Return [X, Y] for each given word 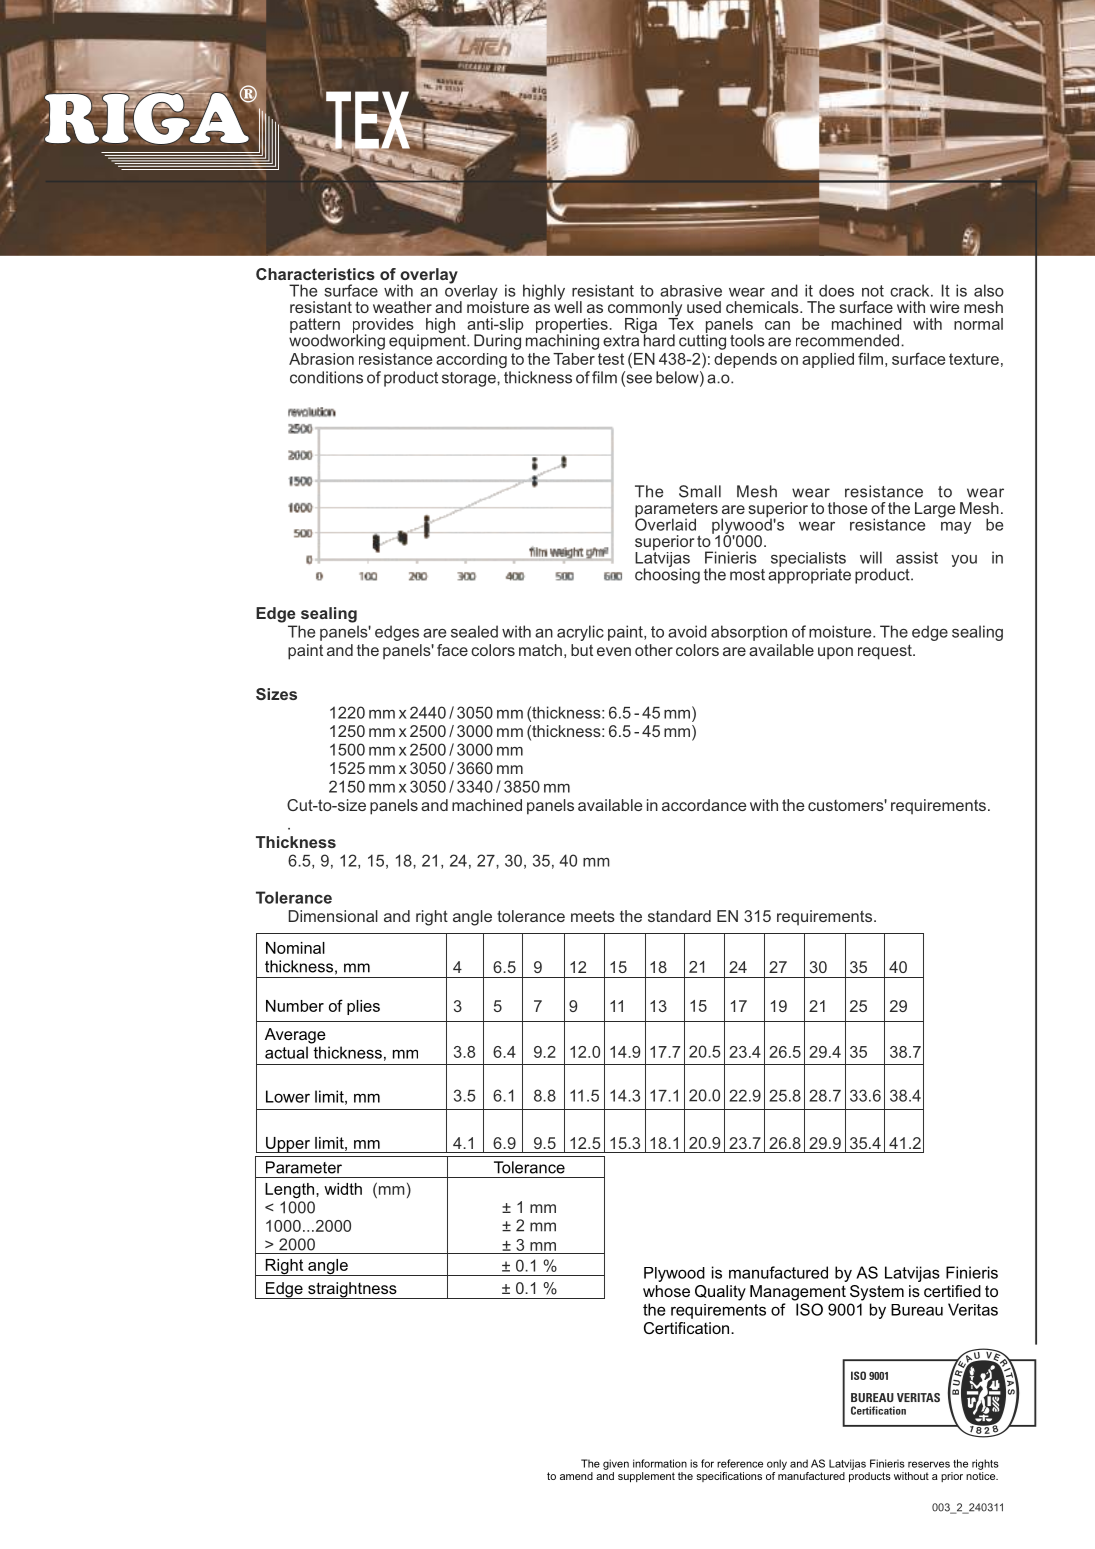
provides [383, 326]
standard [679, 916]
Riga [639, 327]
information [660, 1463]
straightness [352, 1290]
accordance [704, 805]
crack [911, 290]
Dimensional [333, 916]
